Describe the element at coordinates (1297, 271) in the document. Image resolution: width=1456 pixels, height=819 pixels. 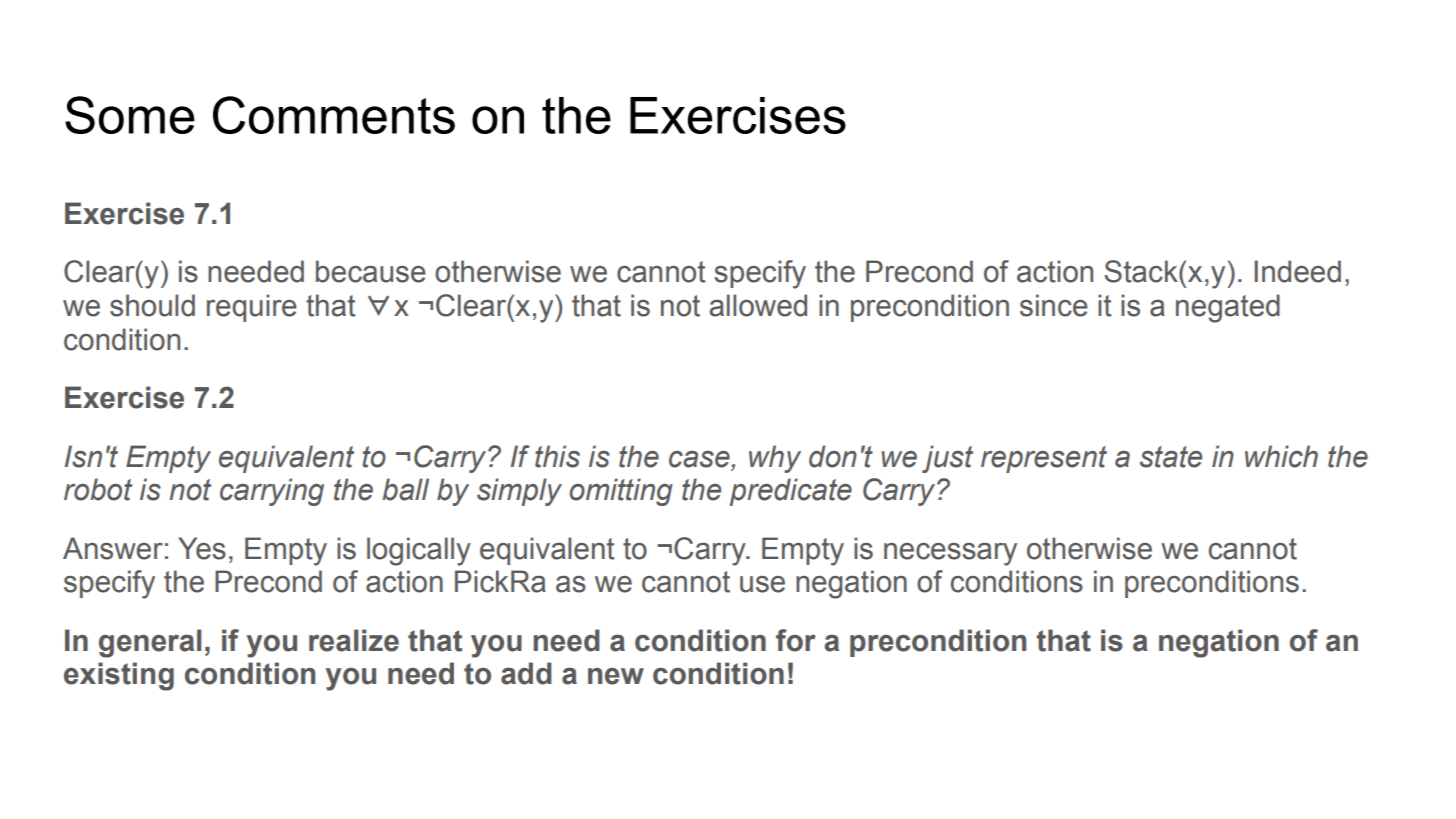
I see `Indeed` at that location.
